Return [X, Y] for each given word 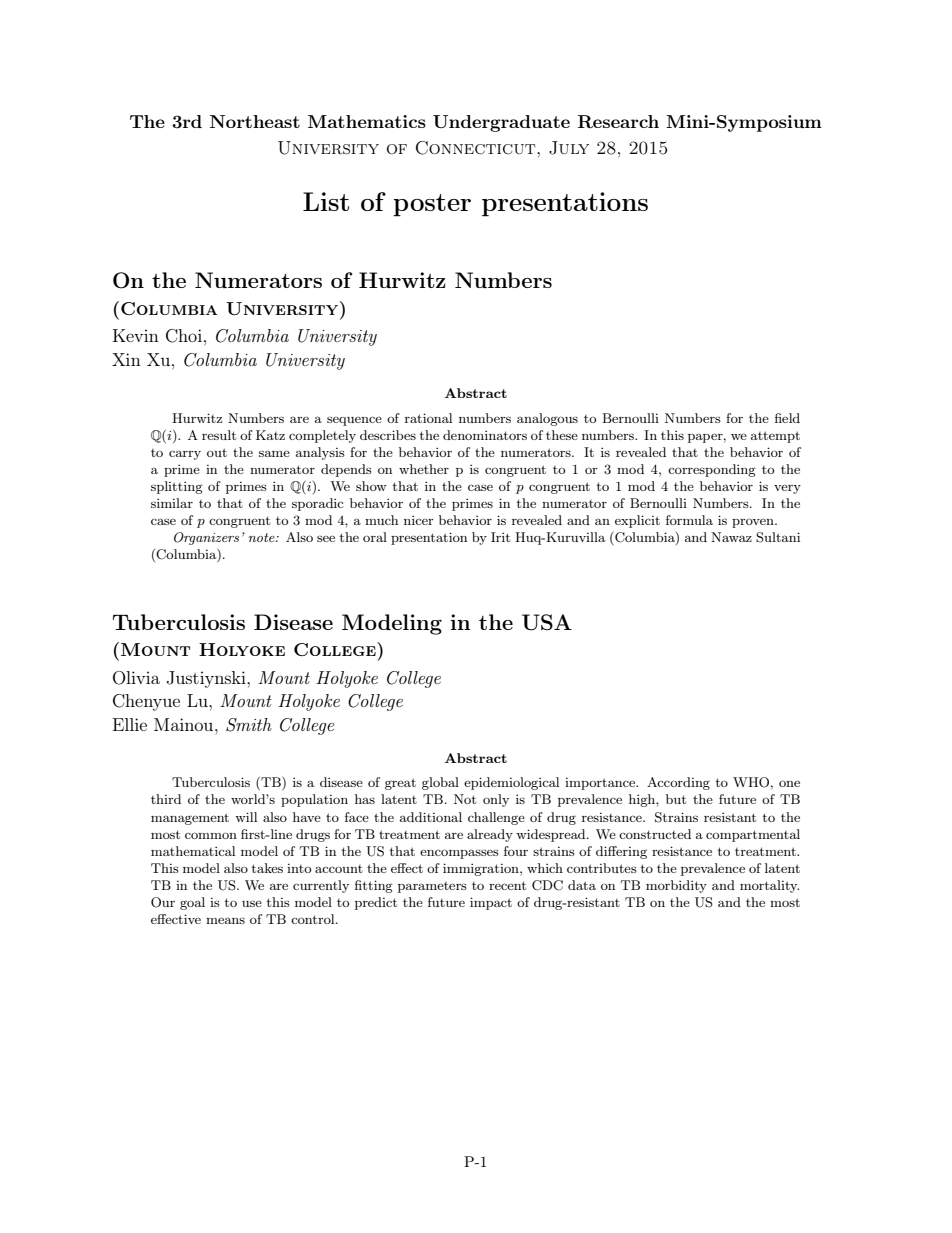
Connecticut [477, 148]
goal [192, 903]
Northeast [255, 121]
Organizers [206, 538]
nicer [419, 520]
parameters [432, 887]
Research [618, 122]
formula [689, 520]
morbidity [676, 886]
